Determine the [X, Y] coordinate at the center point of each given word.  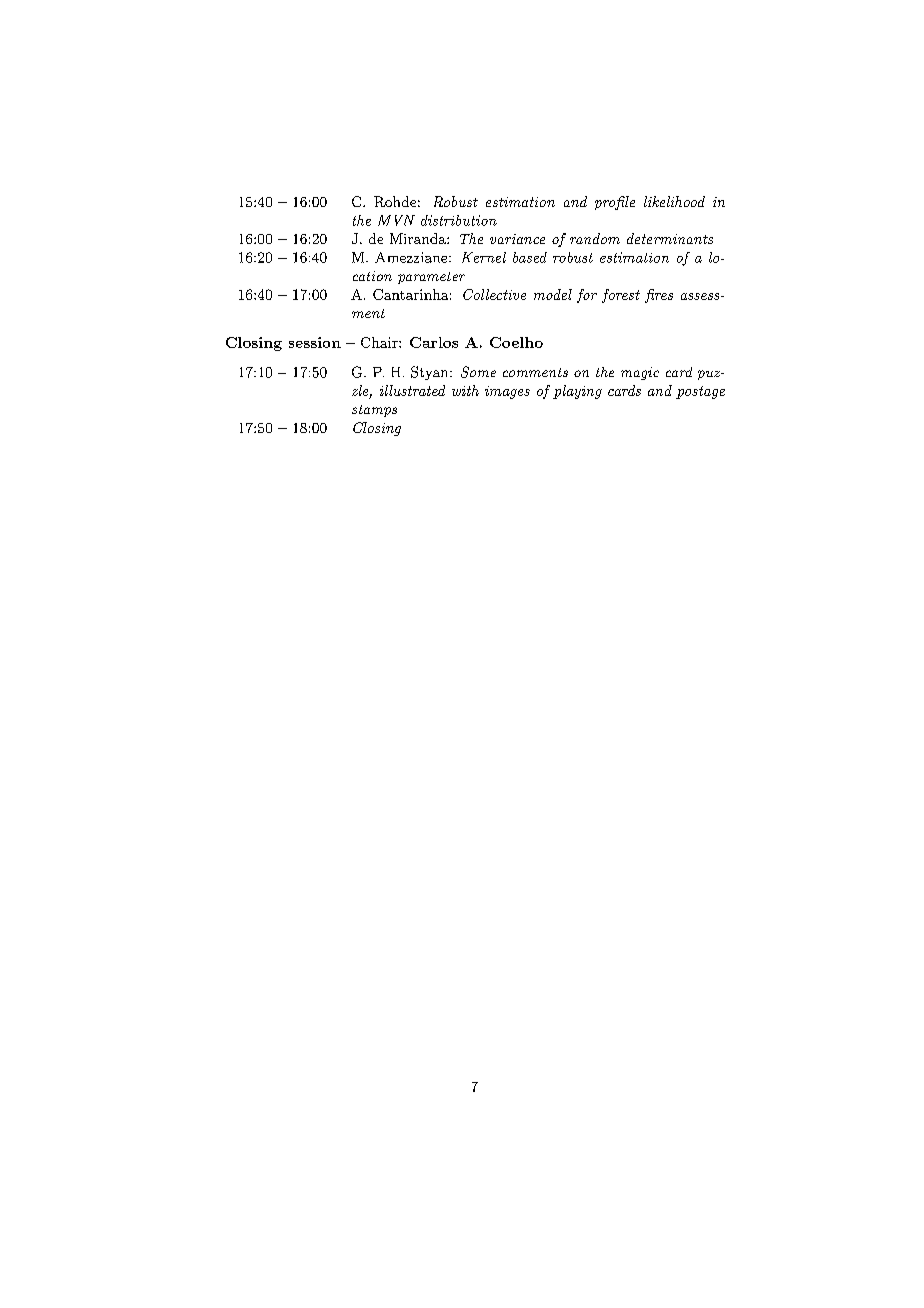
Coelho [516, 342]
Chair [380, 342]
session [315, 342]
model [553, 294]
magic [640, 373]
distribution [459, 220]
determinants [670, 238]
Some [478, 372]
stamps [374, 411]
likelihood [674, 201]
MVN [396, 220]
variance [517, 239]
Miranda [419, 238]
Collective [494, 294]
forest [621, 296]
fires [659, 296]
